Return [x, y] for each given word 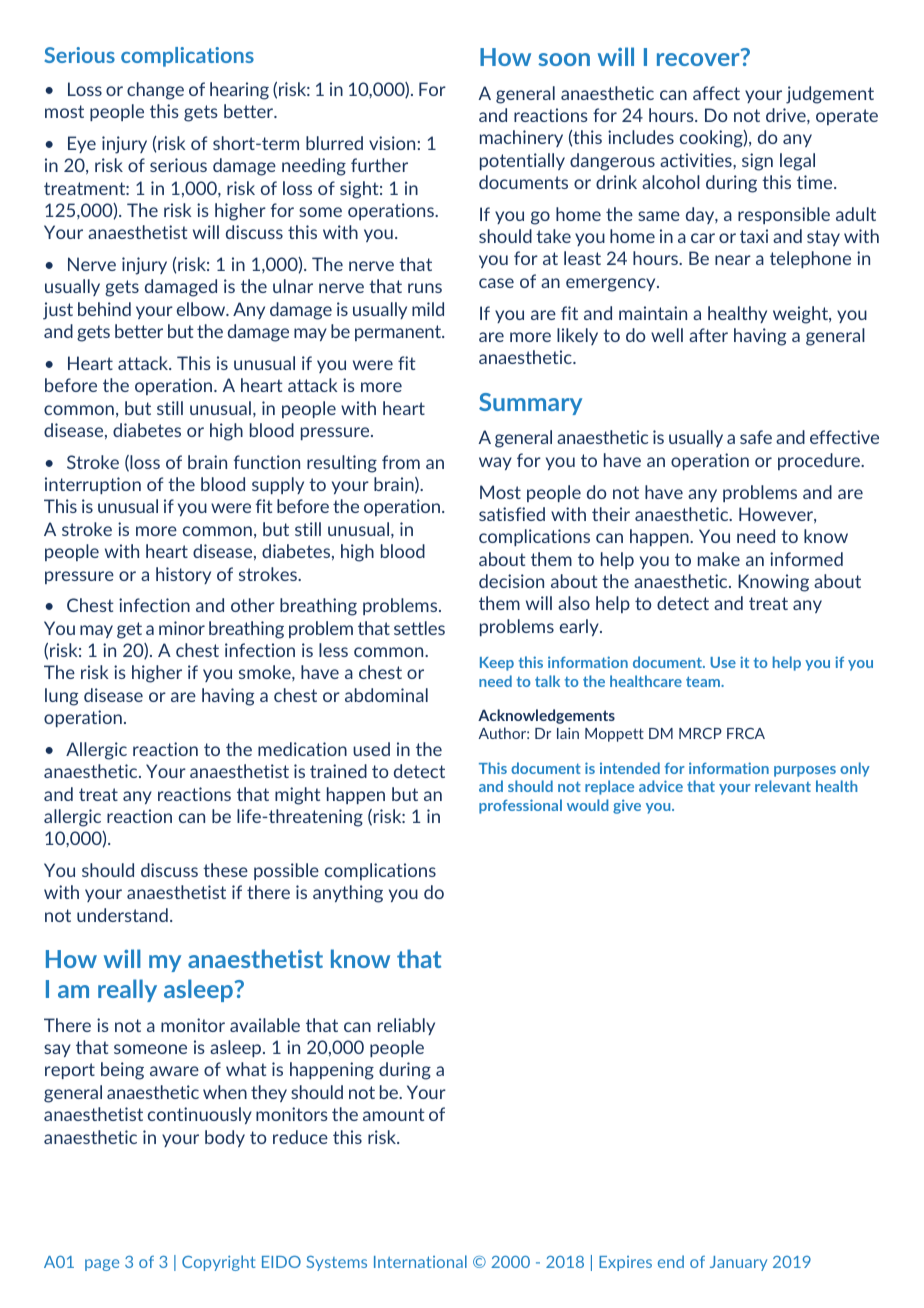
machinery [521, 138]
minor [182, 628]
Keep [497, 664]
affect [716, 93]
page [102, 1265]
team [704, 681]
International [420, 1261]
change [155, 91]
